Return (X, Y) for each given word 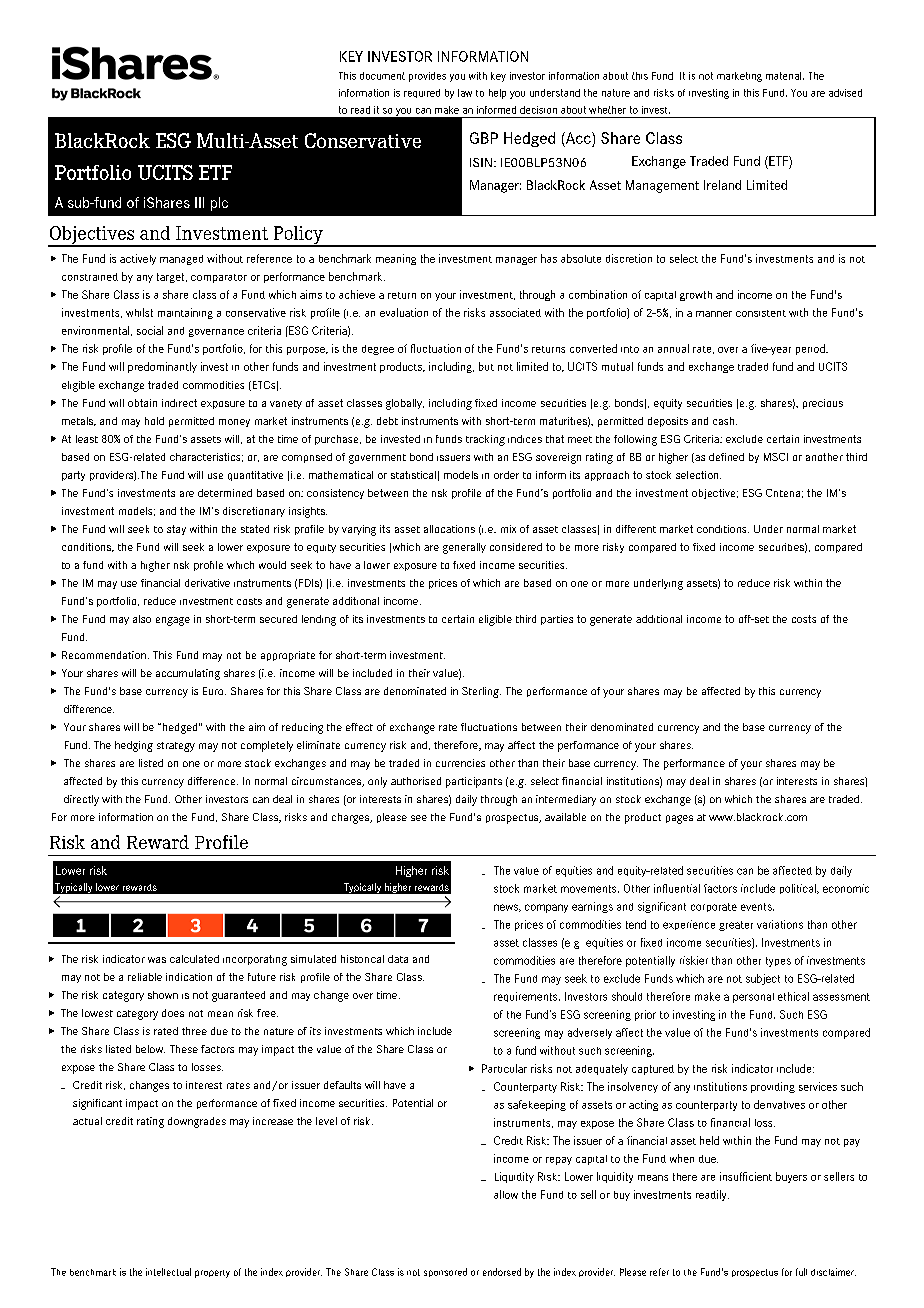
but (486, 366)
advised (845, 93)
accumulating (188, 674)
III (199, 202)
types (778, 962)
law (465, 93)
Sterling (481, 692)
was (157, 960)
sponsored (445, 1272)
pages (679, 819)
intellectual (168, 1272)
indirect (179, 403)
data (398, 959)
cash (725, 421)
